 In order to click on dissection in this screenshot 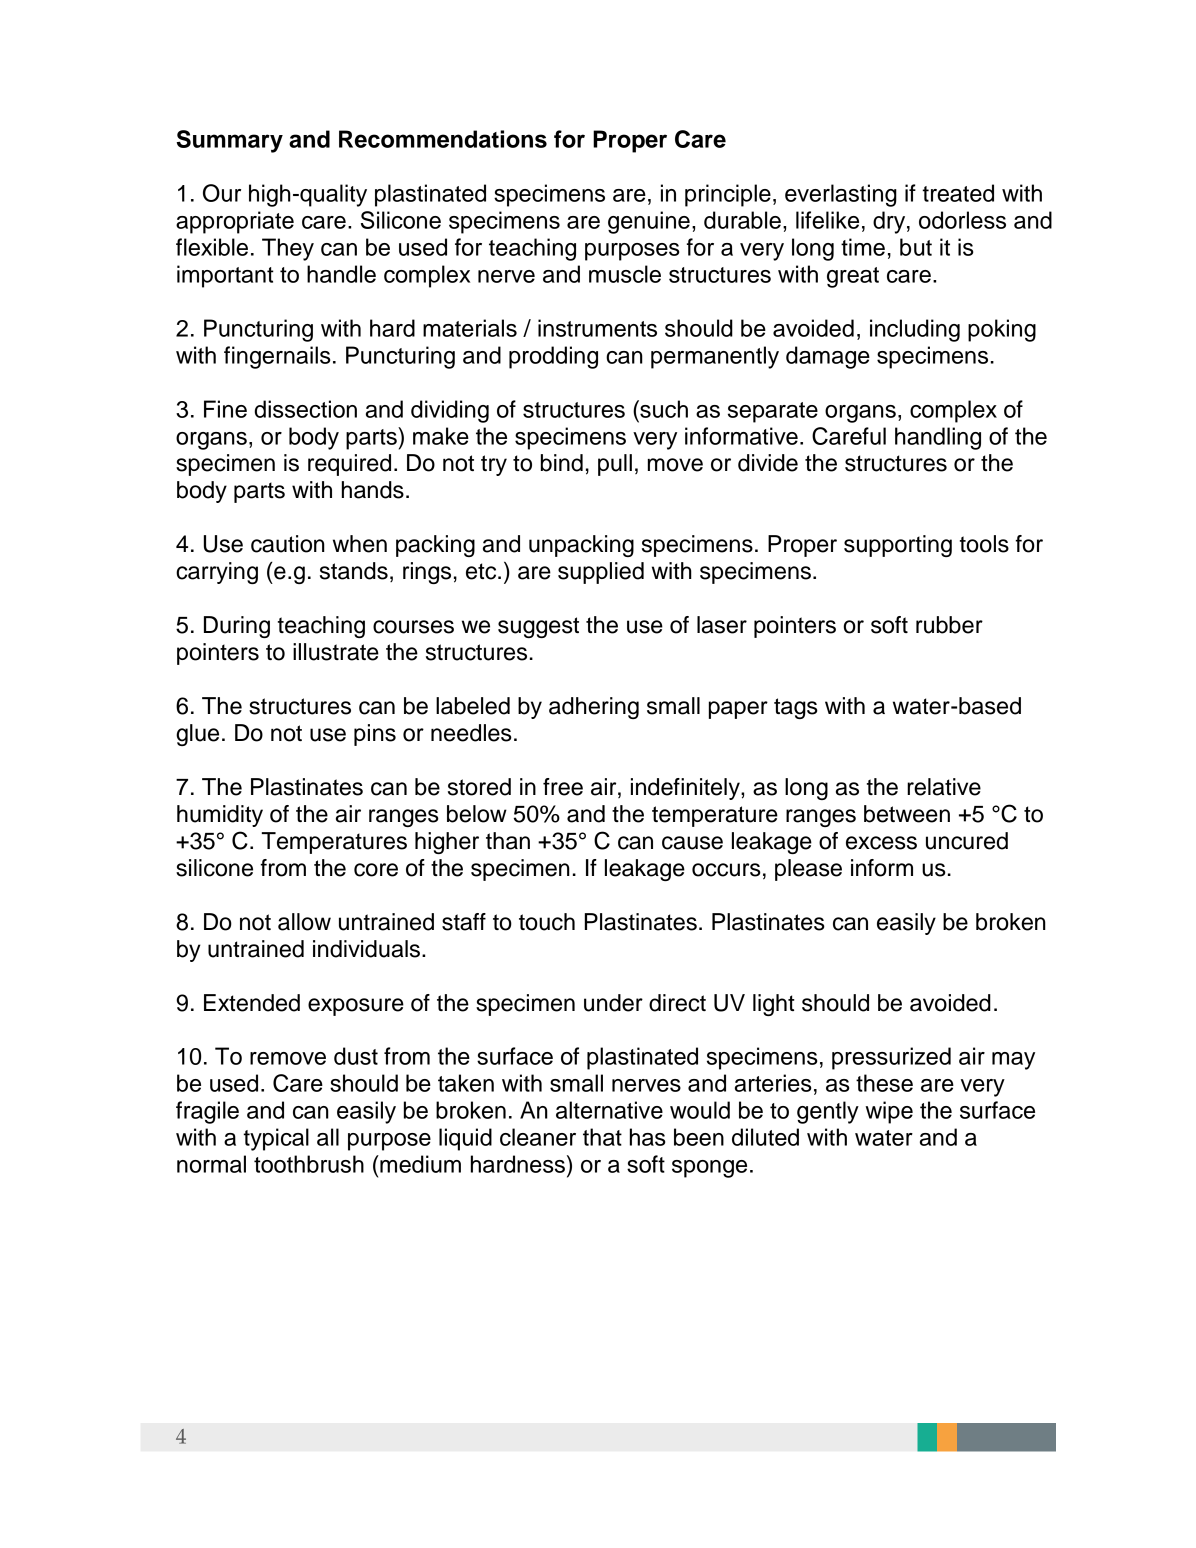, I will do `click(305, 409)`.
